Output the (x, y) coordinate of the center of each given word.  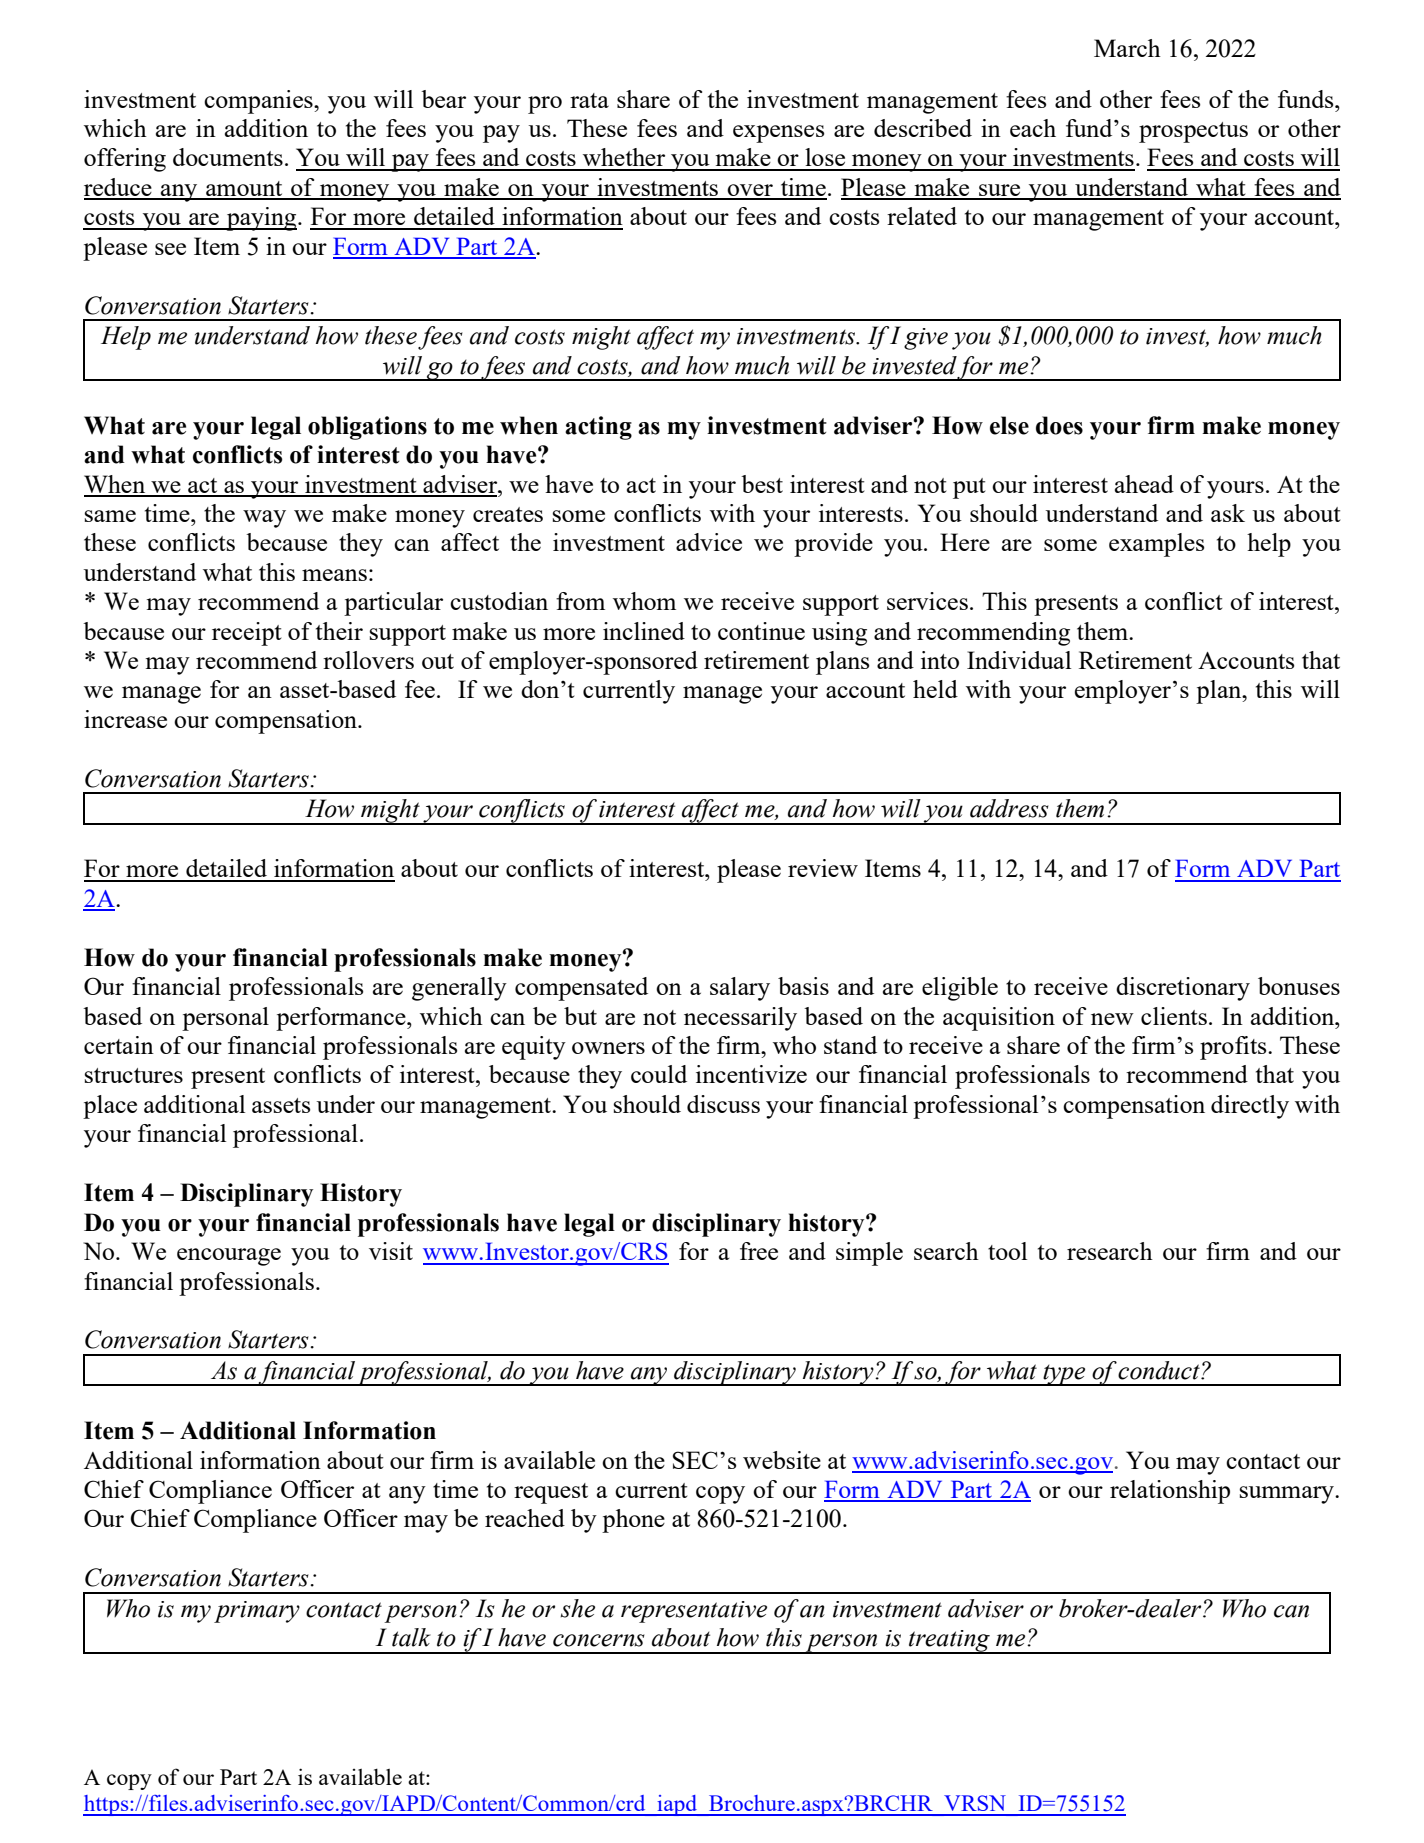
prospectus (1193, 132)
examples (1156, 545)
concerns (599, 1640)
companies (259, 102)
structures (134, 1075)
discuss (723, 1104)
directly (1250, 1107)
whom (644, 601)
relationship (1170, 1492)
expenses (778, 134)
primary (257, 1612)
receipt (247, 634)
